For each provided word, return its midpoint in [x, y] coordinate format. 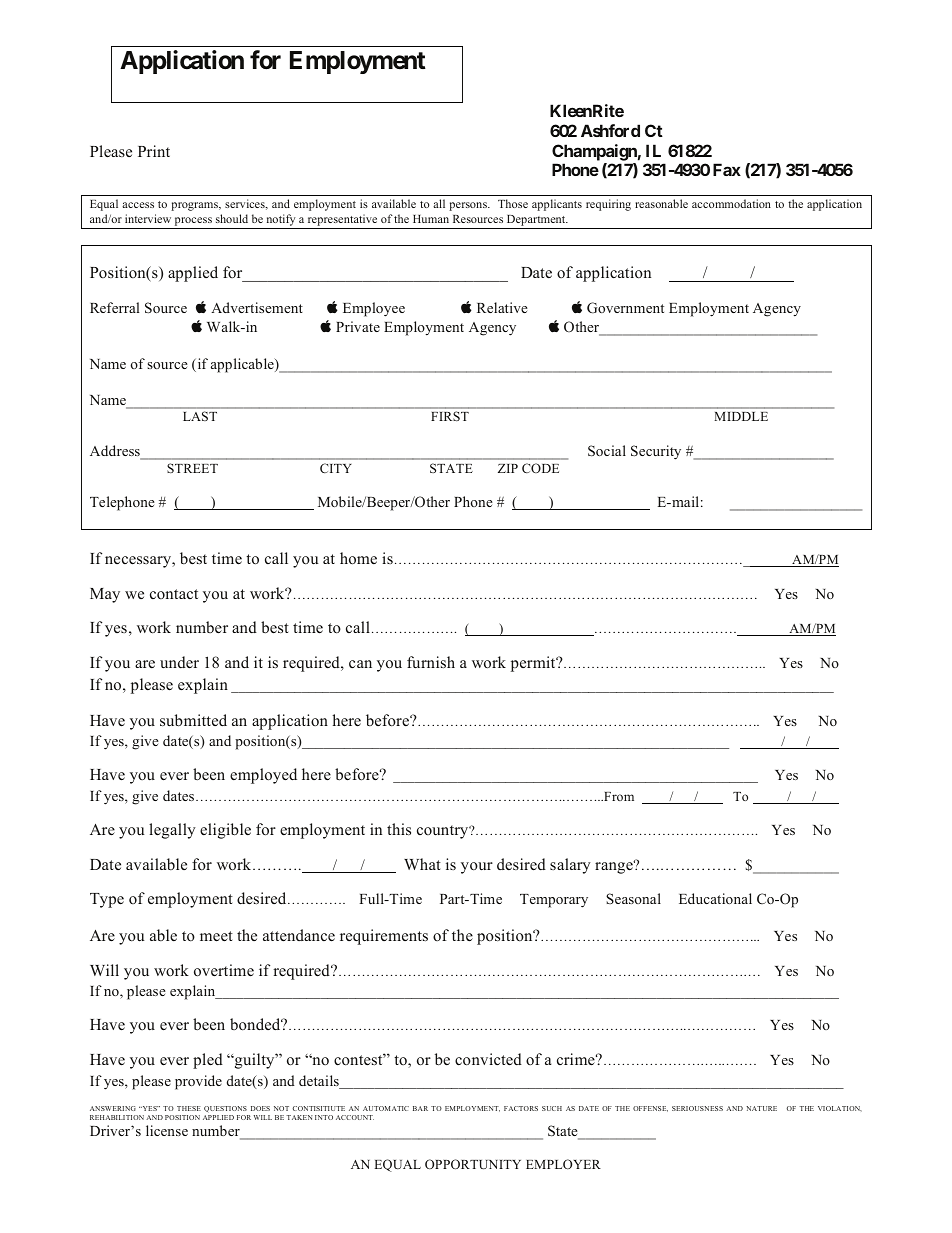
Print [154, 151]
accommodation [731, 203]
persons [469, 206]
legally [172, 831]
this [399, 829]
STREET [192, 468]
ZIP [508, 468]
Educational [715, 898]
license [167, 1130]
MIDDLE [741, 416]
